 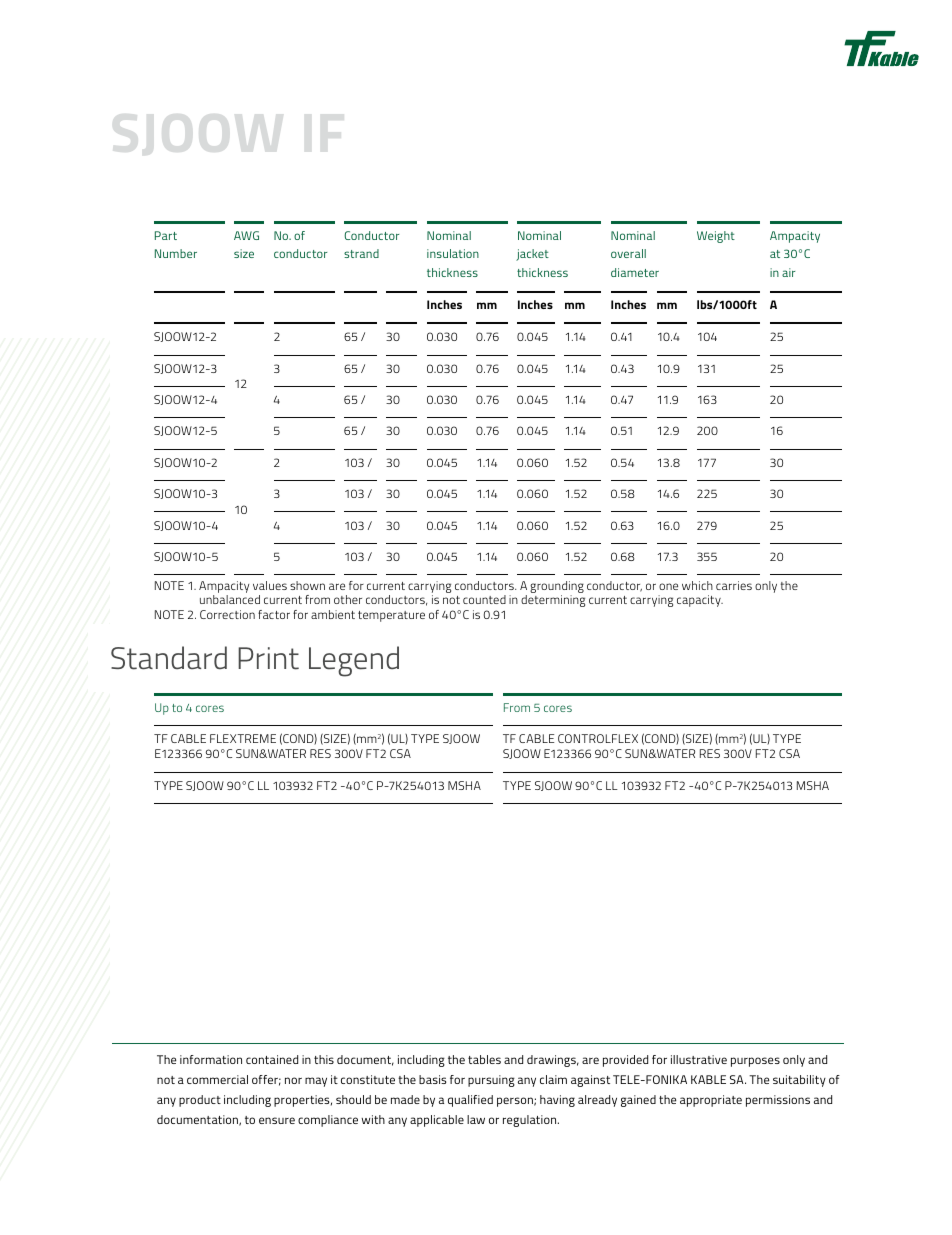 I want to click on counted, so click(x=484, y=599).
